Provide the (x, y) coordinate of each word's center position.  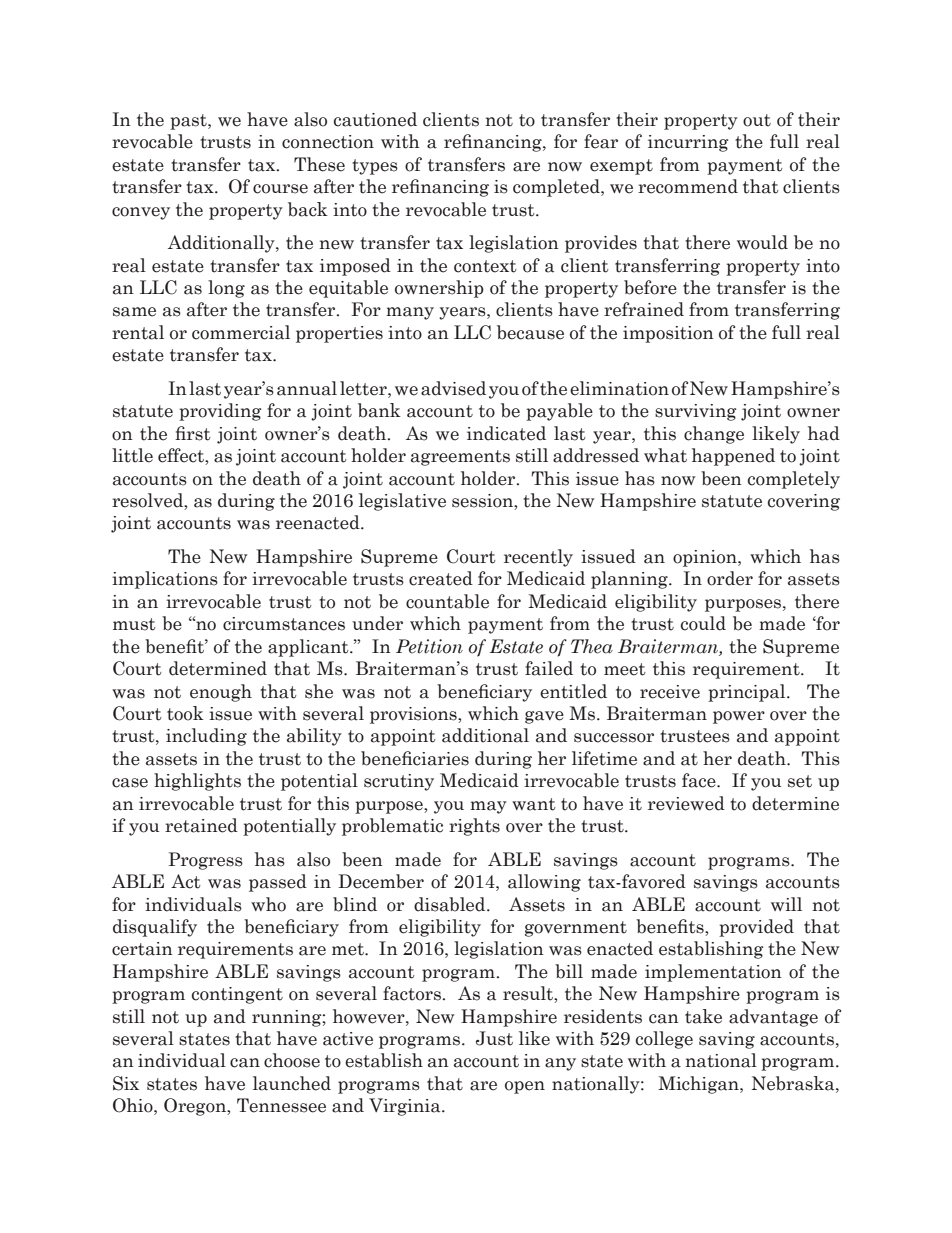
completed (557, 188)
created (441, 578)
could (703, 623)
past (189, 122)
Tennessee (281, 1105)
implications (165, 580)
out (757, 120)
